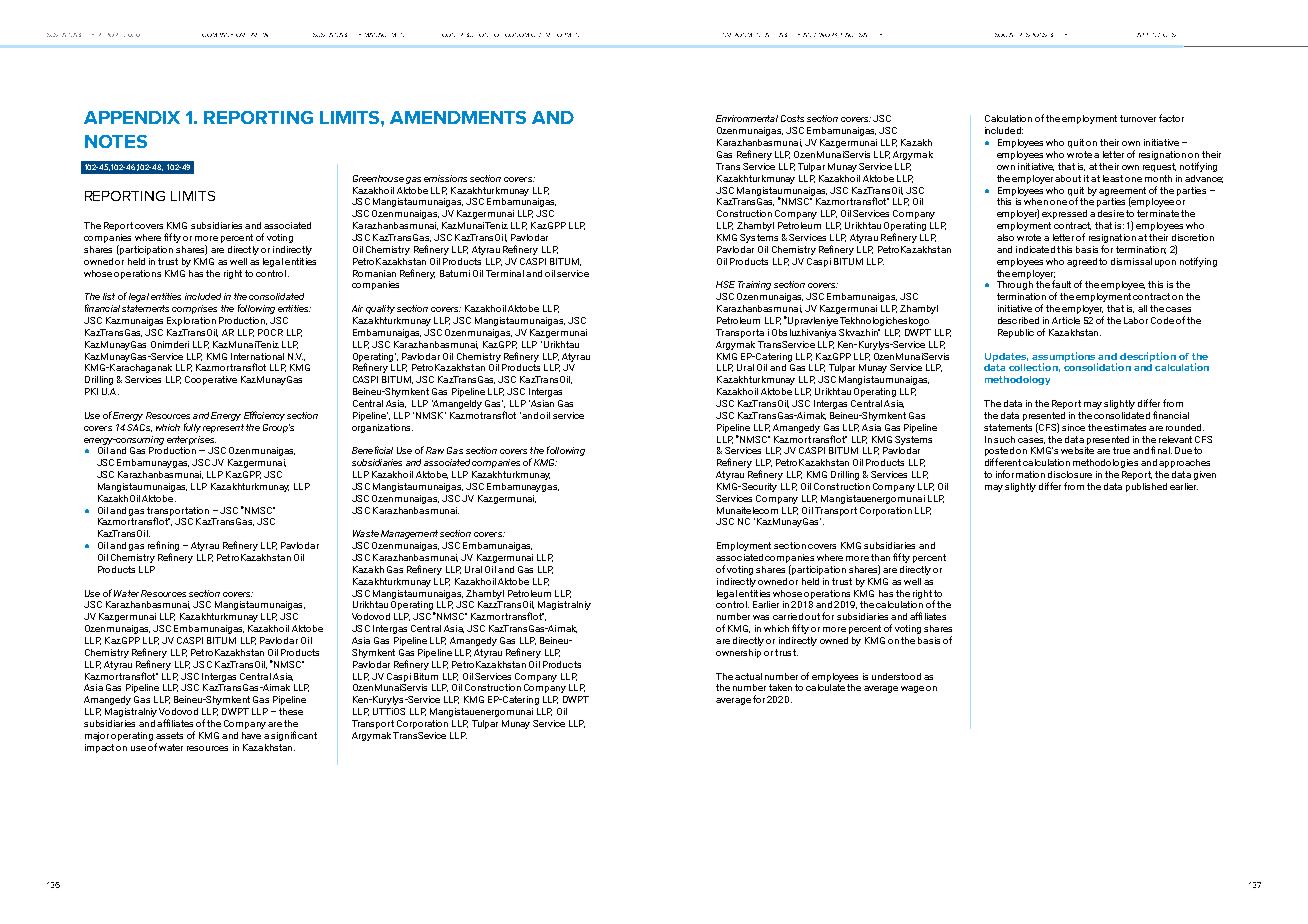 This screenshot has width=1308, height=924. Describe the element at coordinates (211, 380) in the screenshot. I see `Cooperative` at that location.
